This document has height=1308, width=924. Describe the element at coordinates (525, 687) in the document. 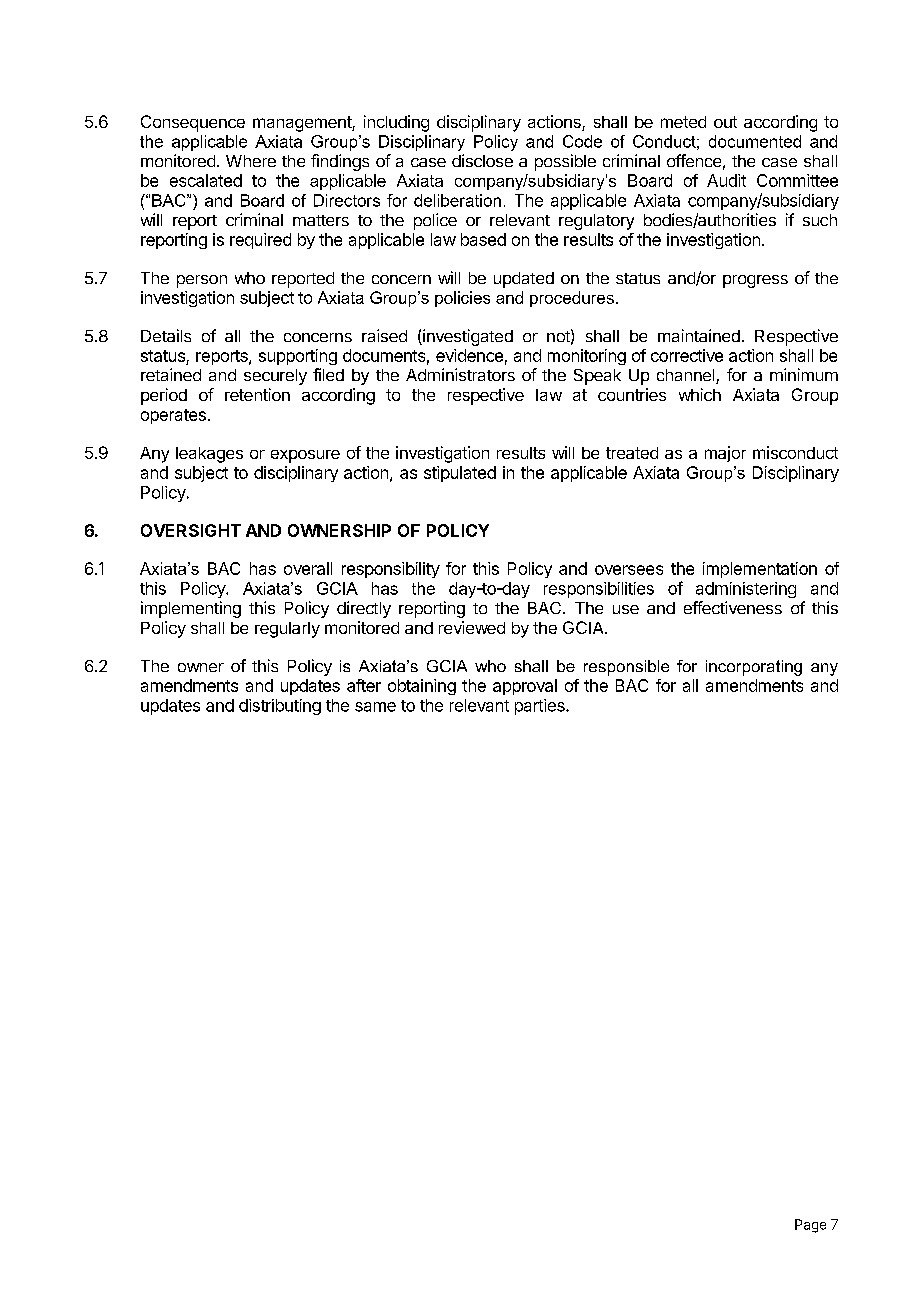

I see `approval` at that location.
